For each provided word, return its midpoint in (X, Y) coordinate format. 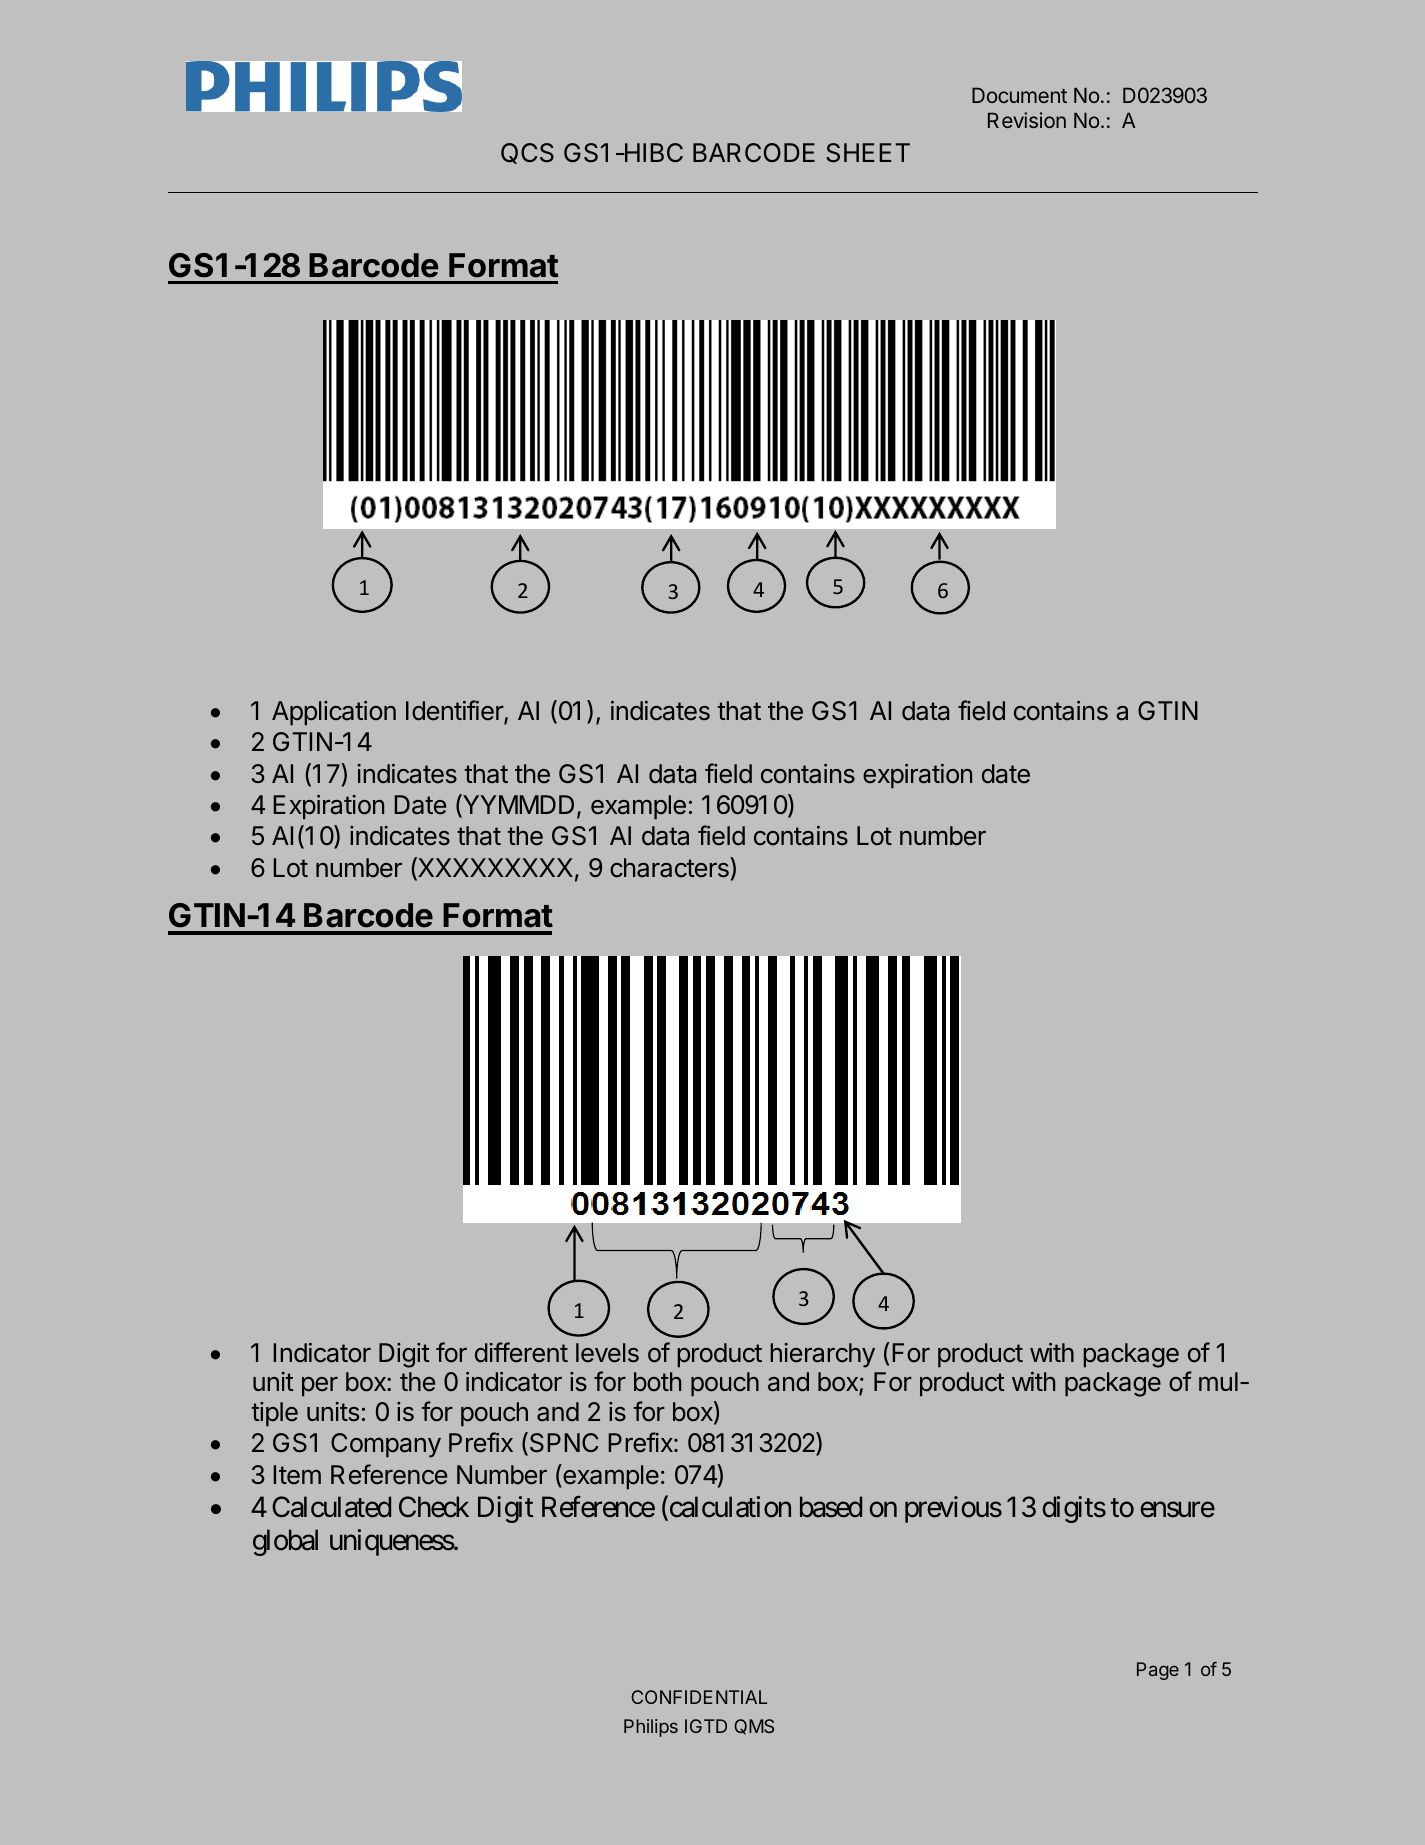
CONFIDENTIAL (699, 1697)
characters (670, 867)
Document (1019, 95)
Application (334, 713)
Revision (1027, 120)
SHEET (868, 153)
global (285, 1542)
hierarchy (822, 1355)
